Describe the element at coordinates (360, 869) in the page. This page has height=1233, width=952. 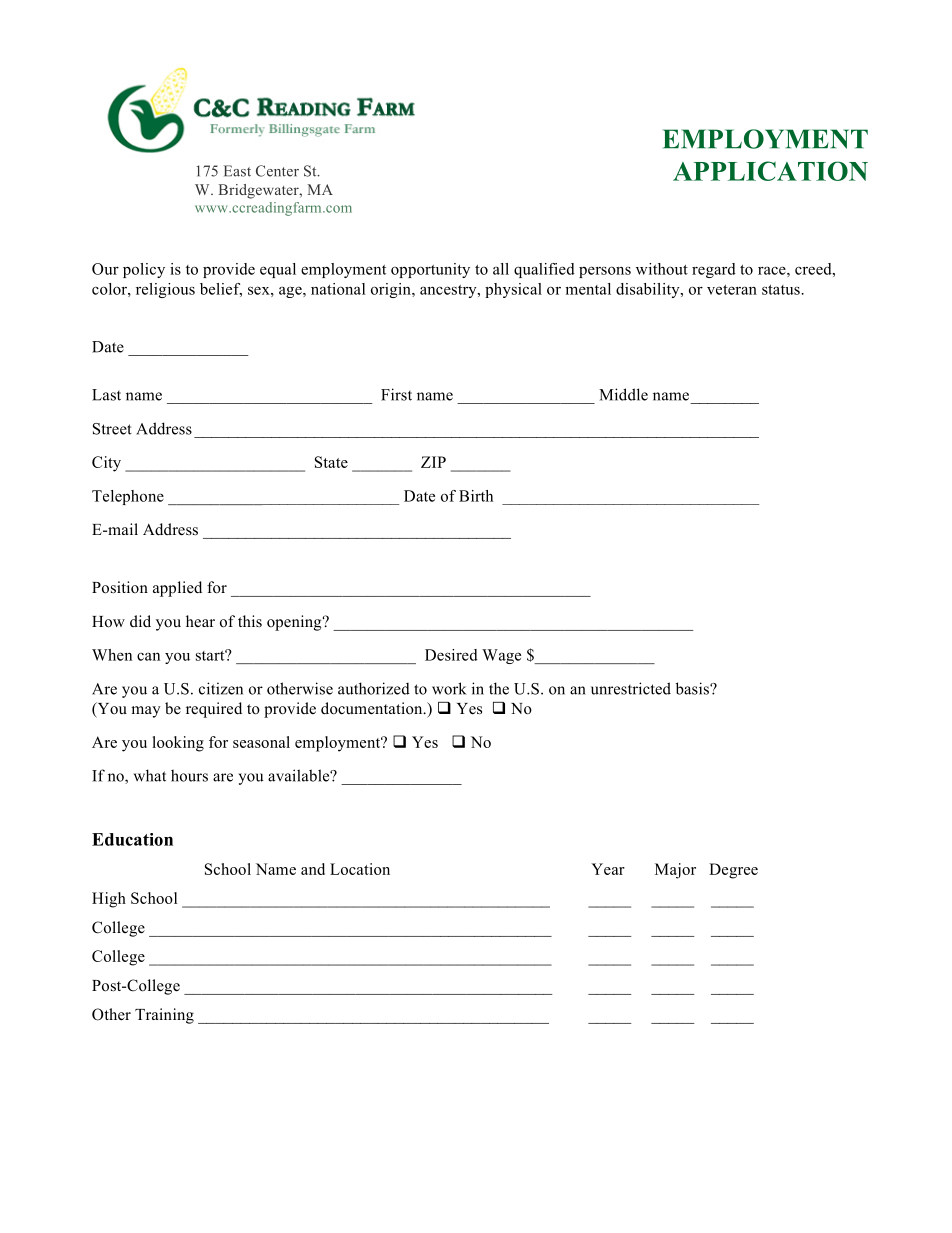
I see `Location` at that location.
